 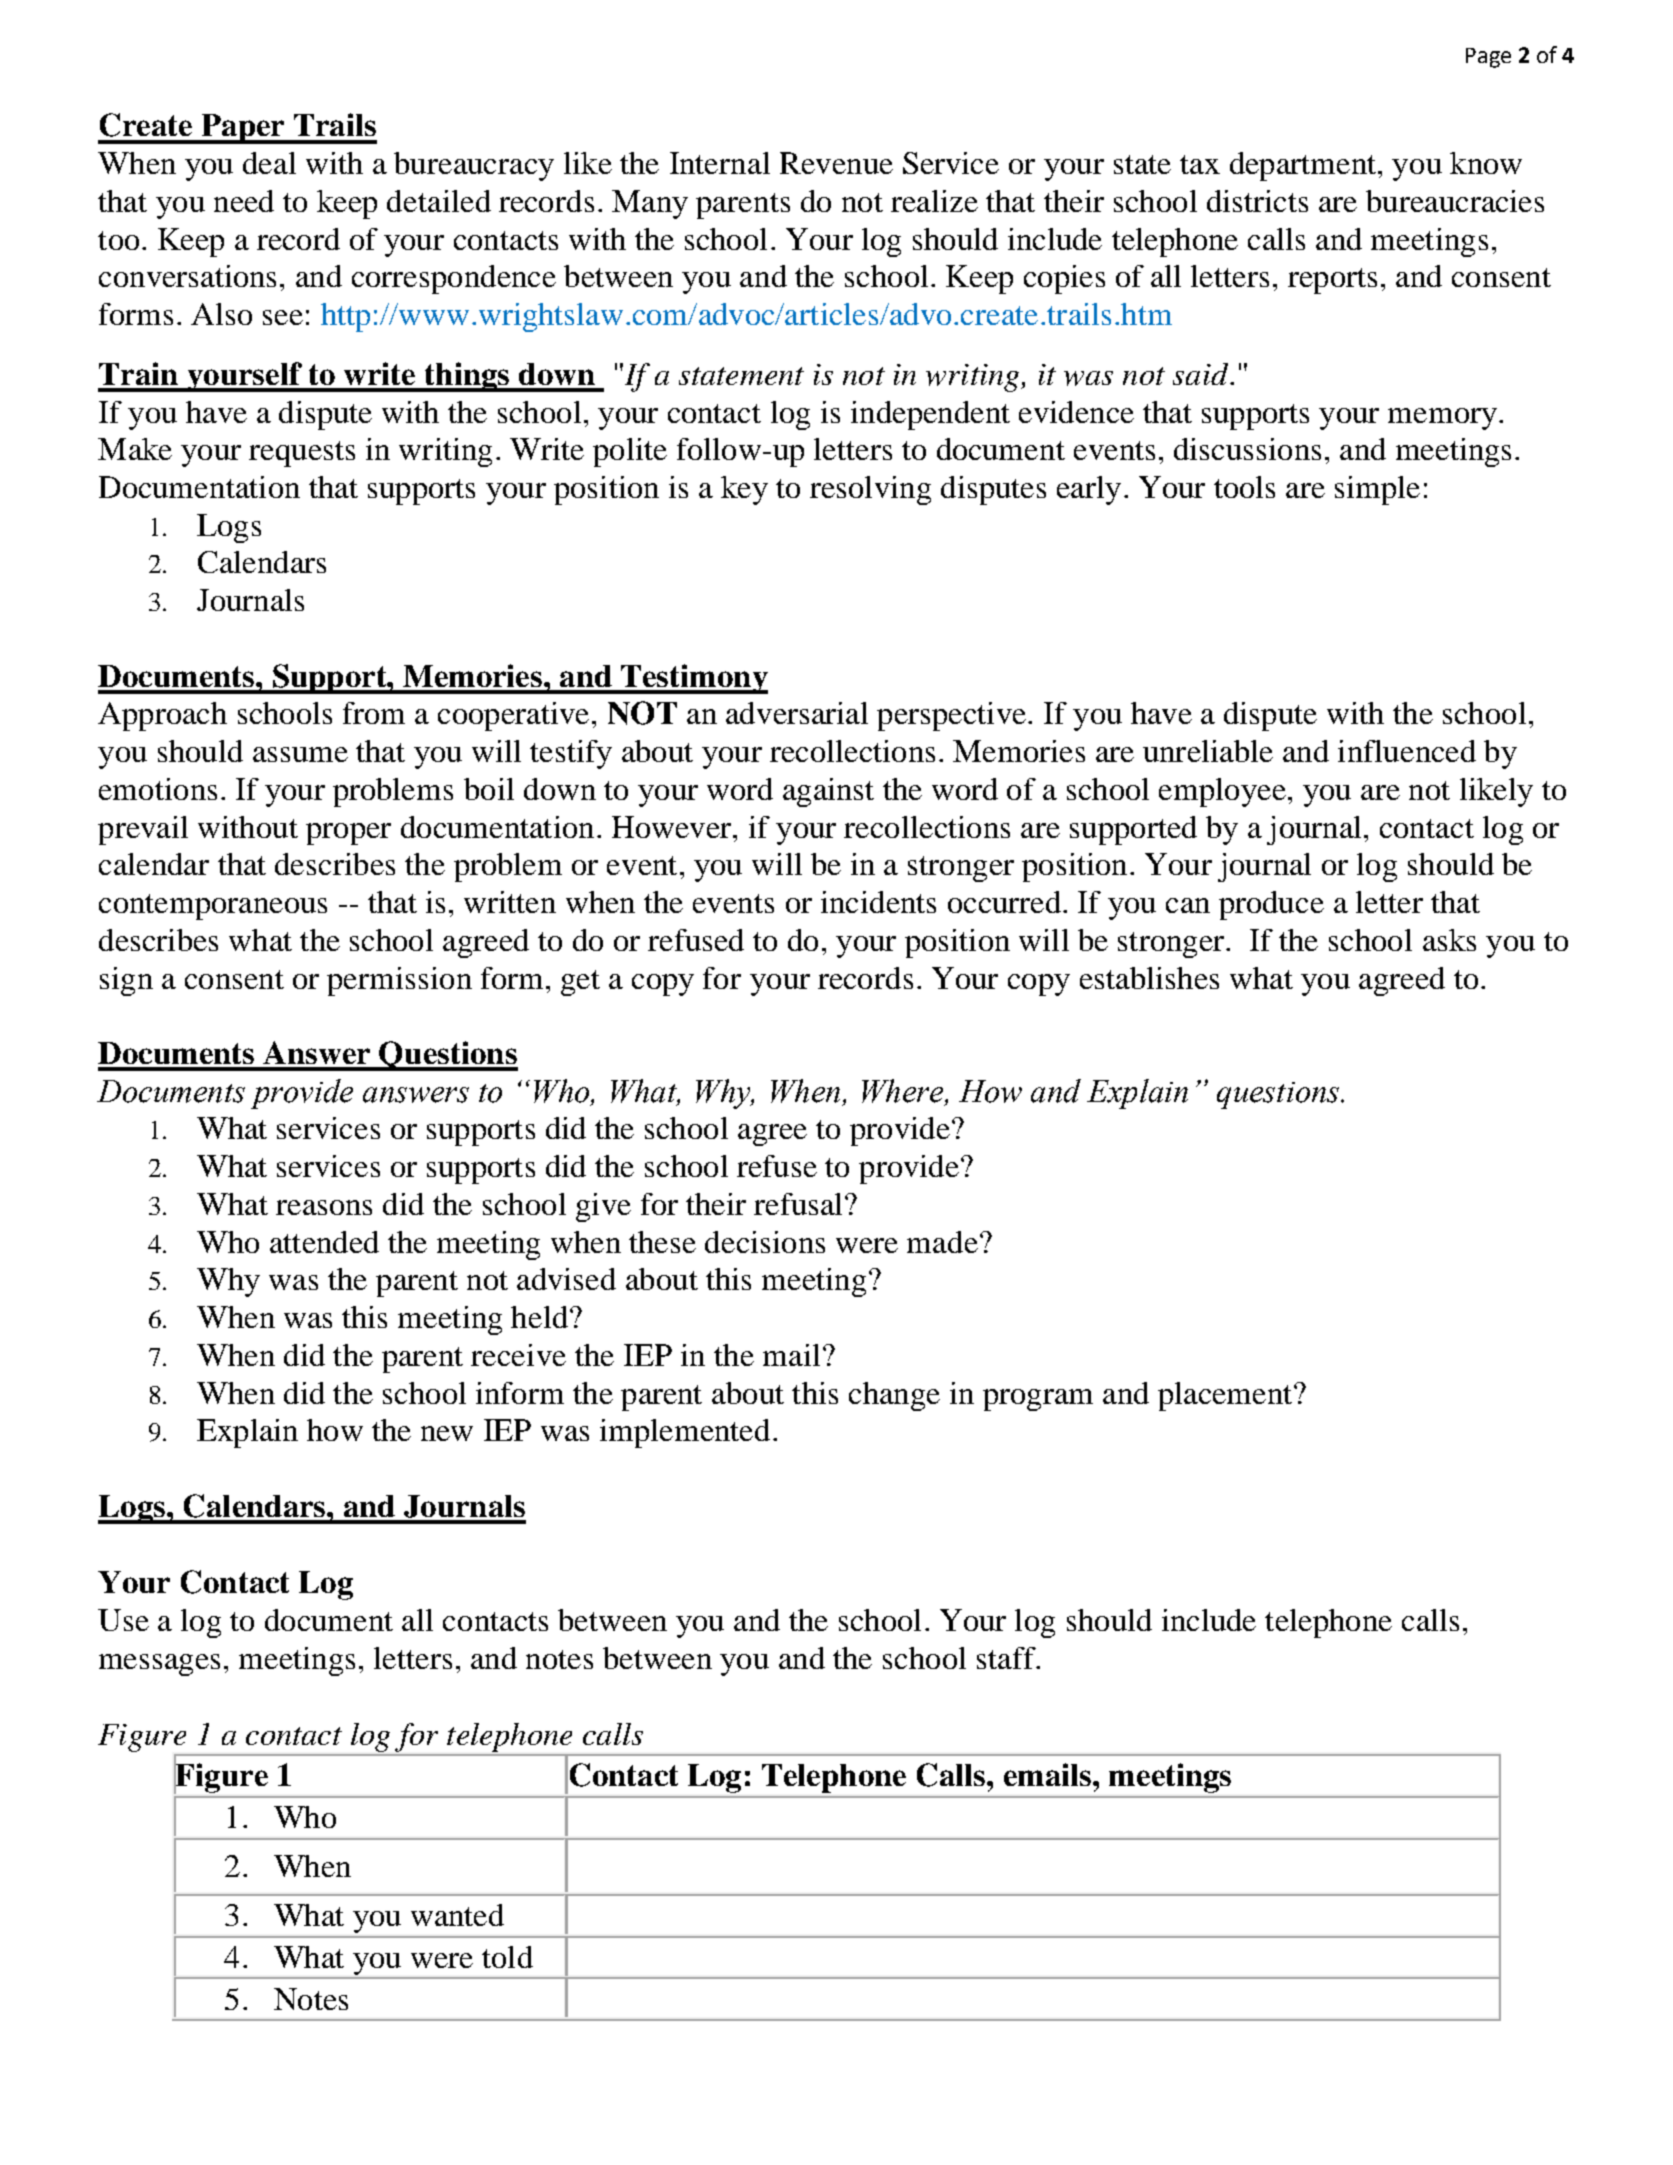 I want to click on Where, so click(x=904, y=1092).
